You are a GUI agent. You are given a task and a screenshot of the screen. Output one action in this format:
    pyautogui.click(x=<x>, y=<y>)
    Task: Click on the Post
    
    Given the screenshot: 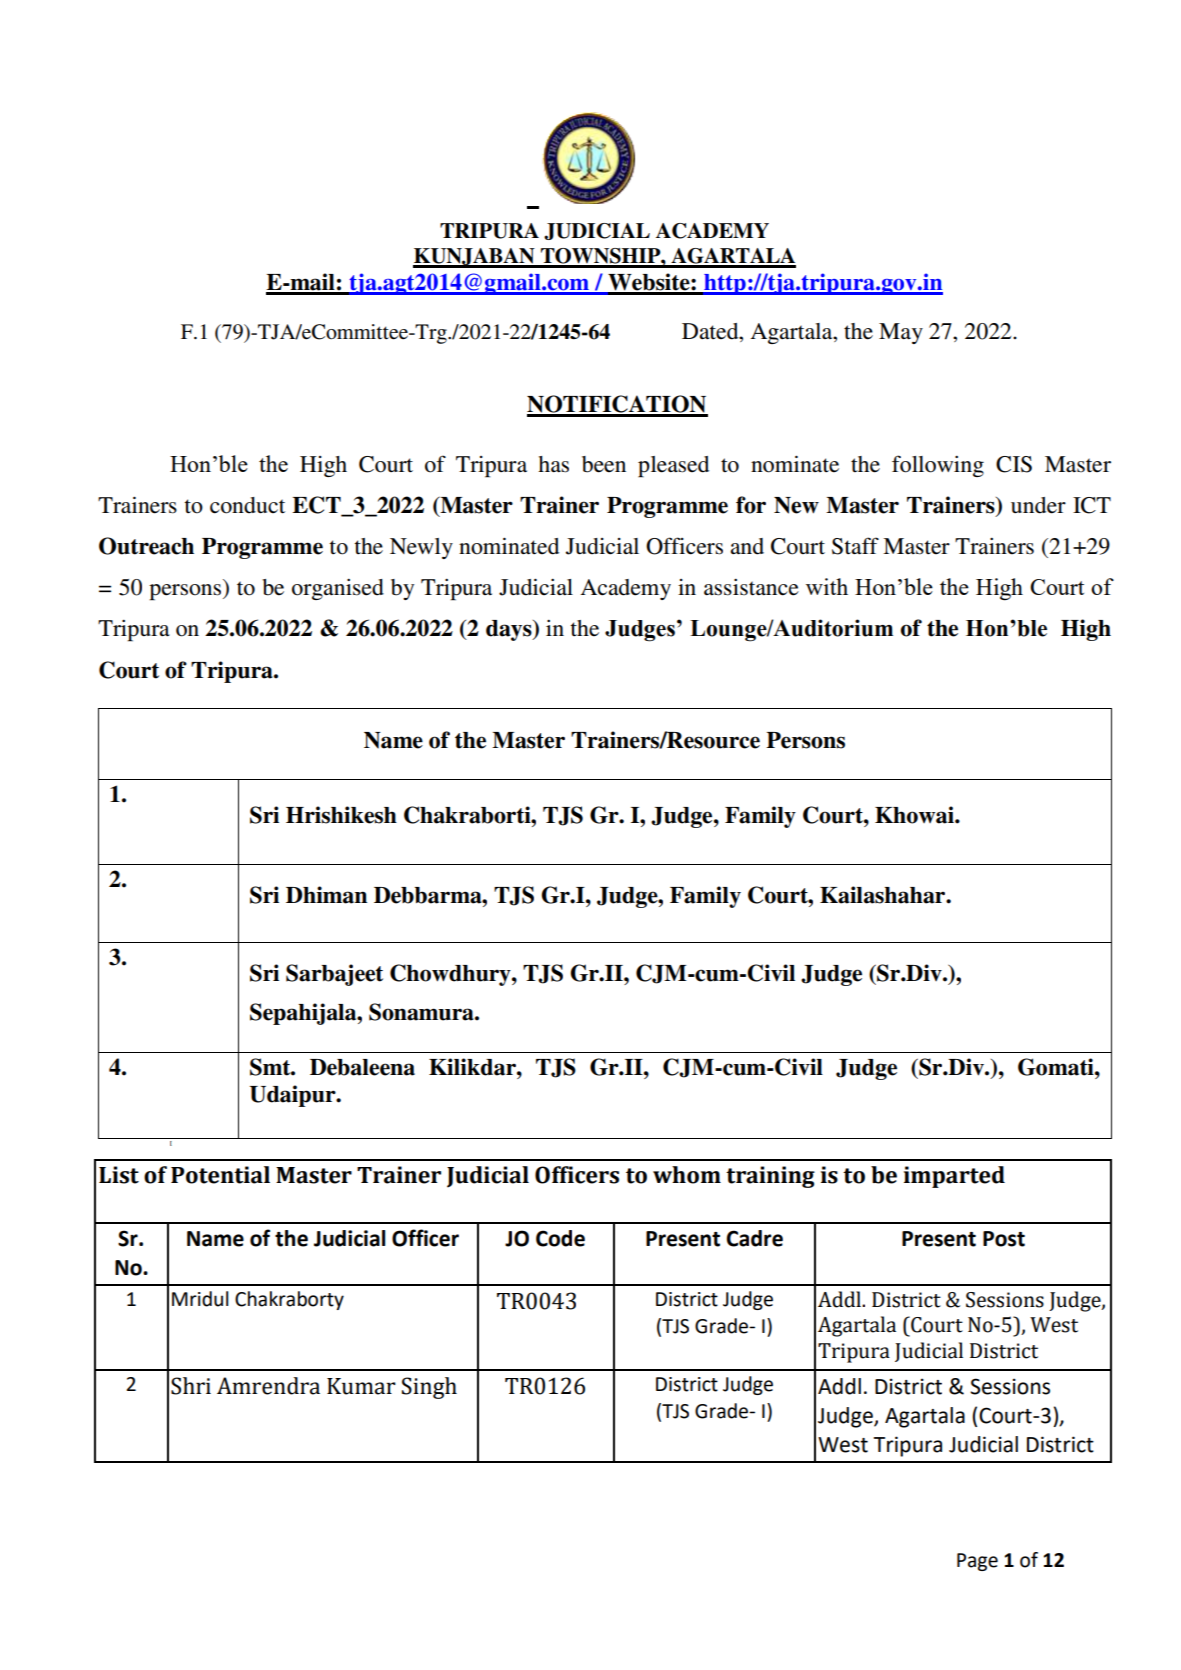 What is the action you would take?
    pyautogui.click(x=1004, y=1239)
